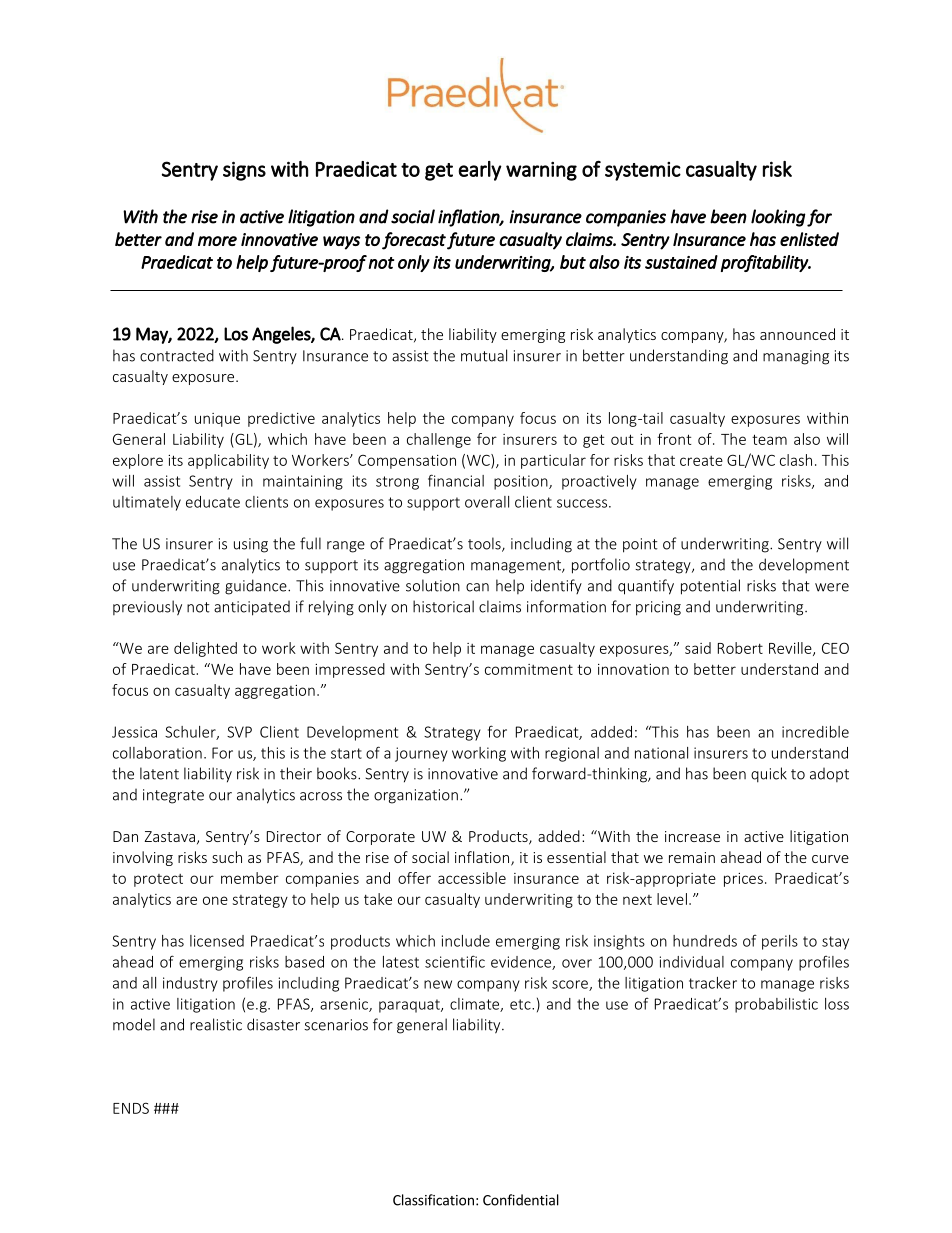 The width and height of the page is (952, 1233). Describe the element at coordinates (190, 984) in the page. I see `industry` at that location.
